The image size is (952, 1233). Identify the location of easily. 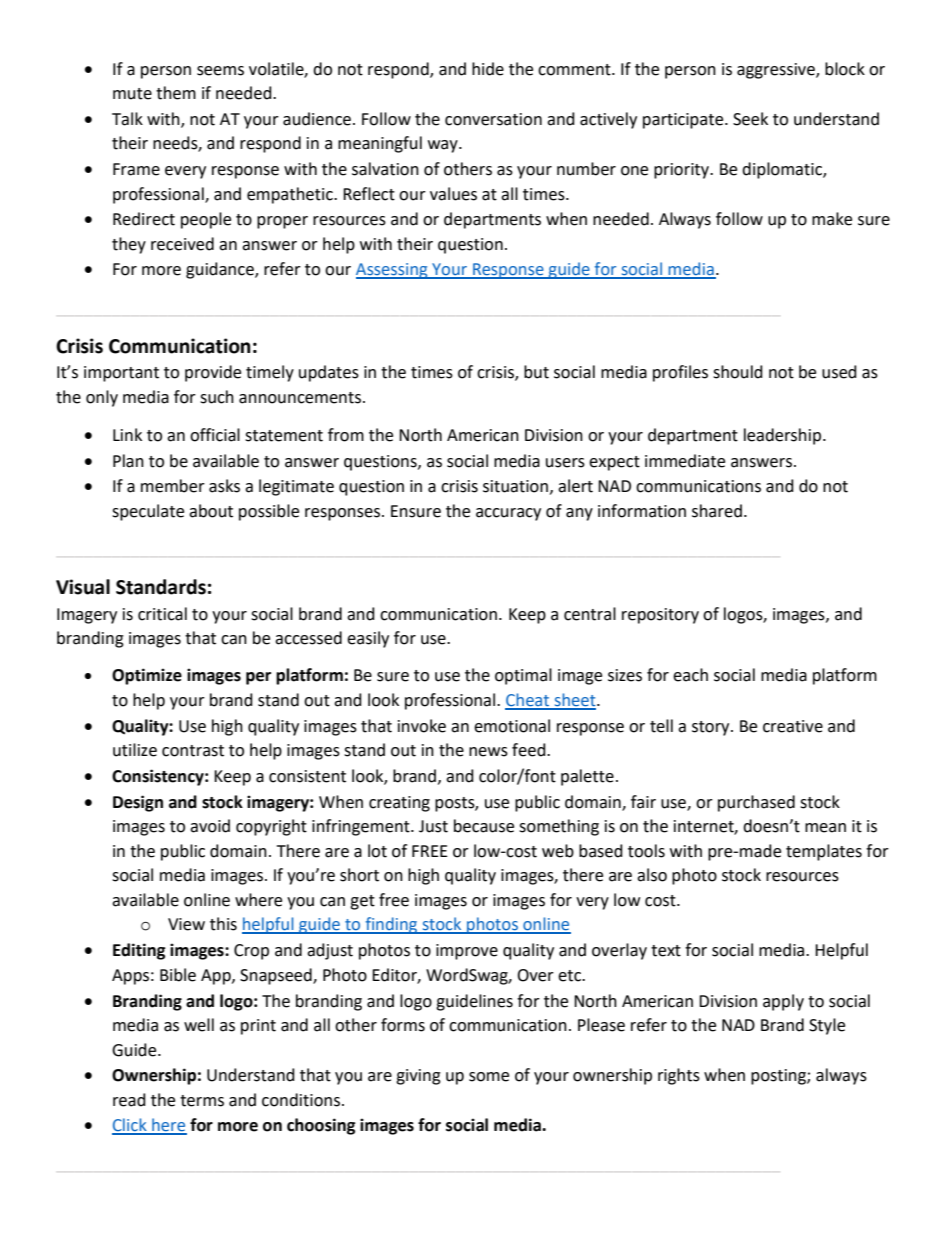
(368, 639).
